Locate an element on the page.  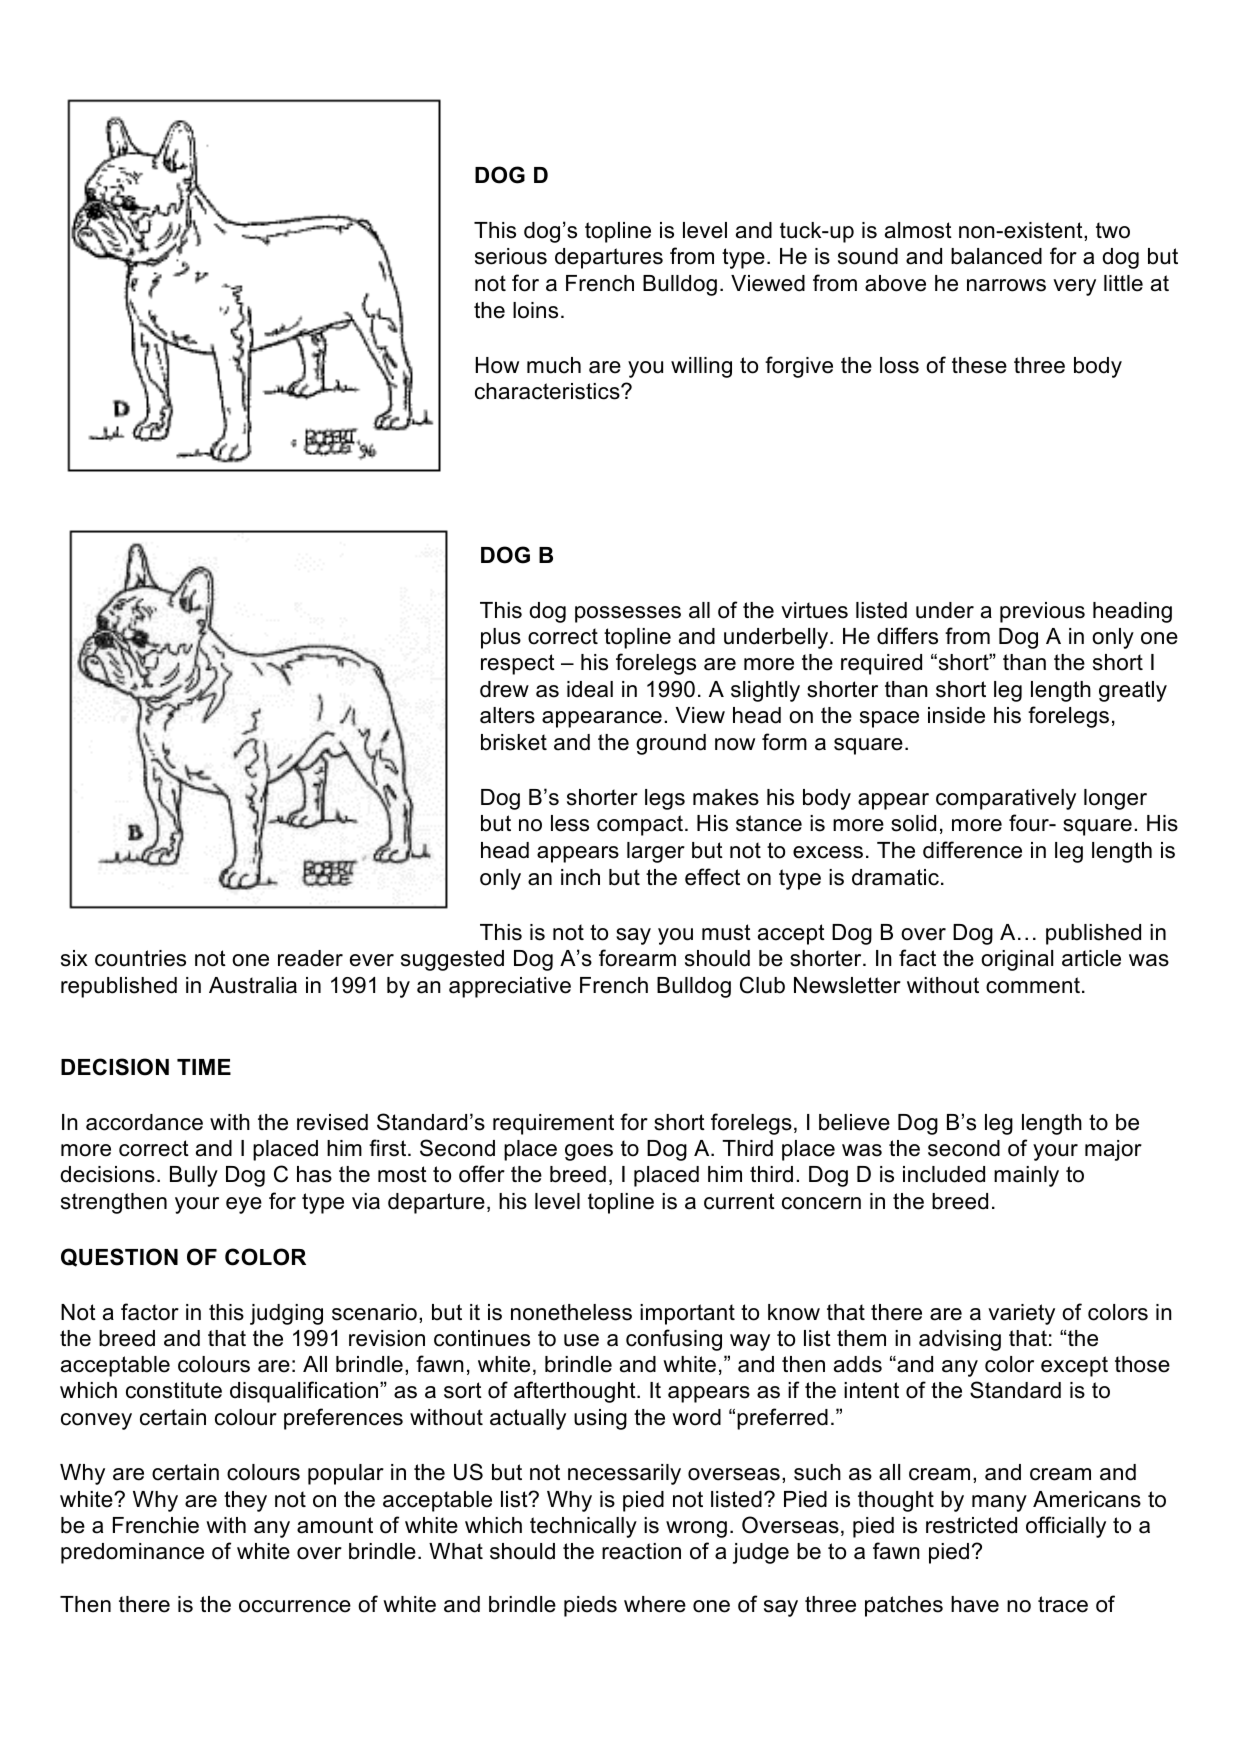
have is located at coordinates (975, 1604).
